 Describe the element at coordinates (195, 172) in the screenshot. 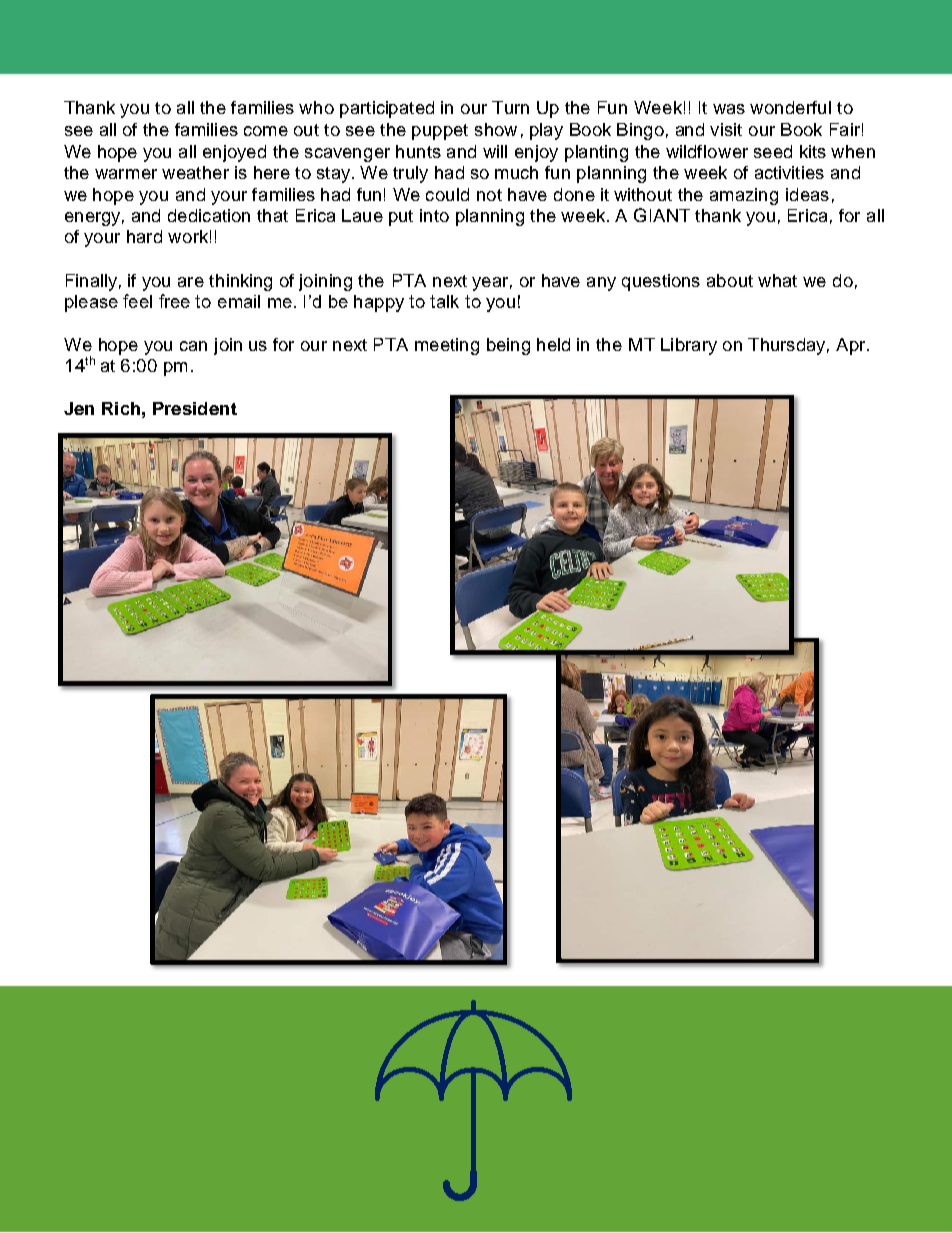

I see `weather` at that location.
